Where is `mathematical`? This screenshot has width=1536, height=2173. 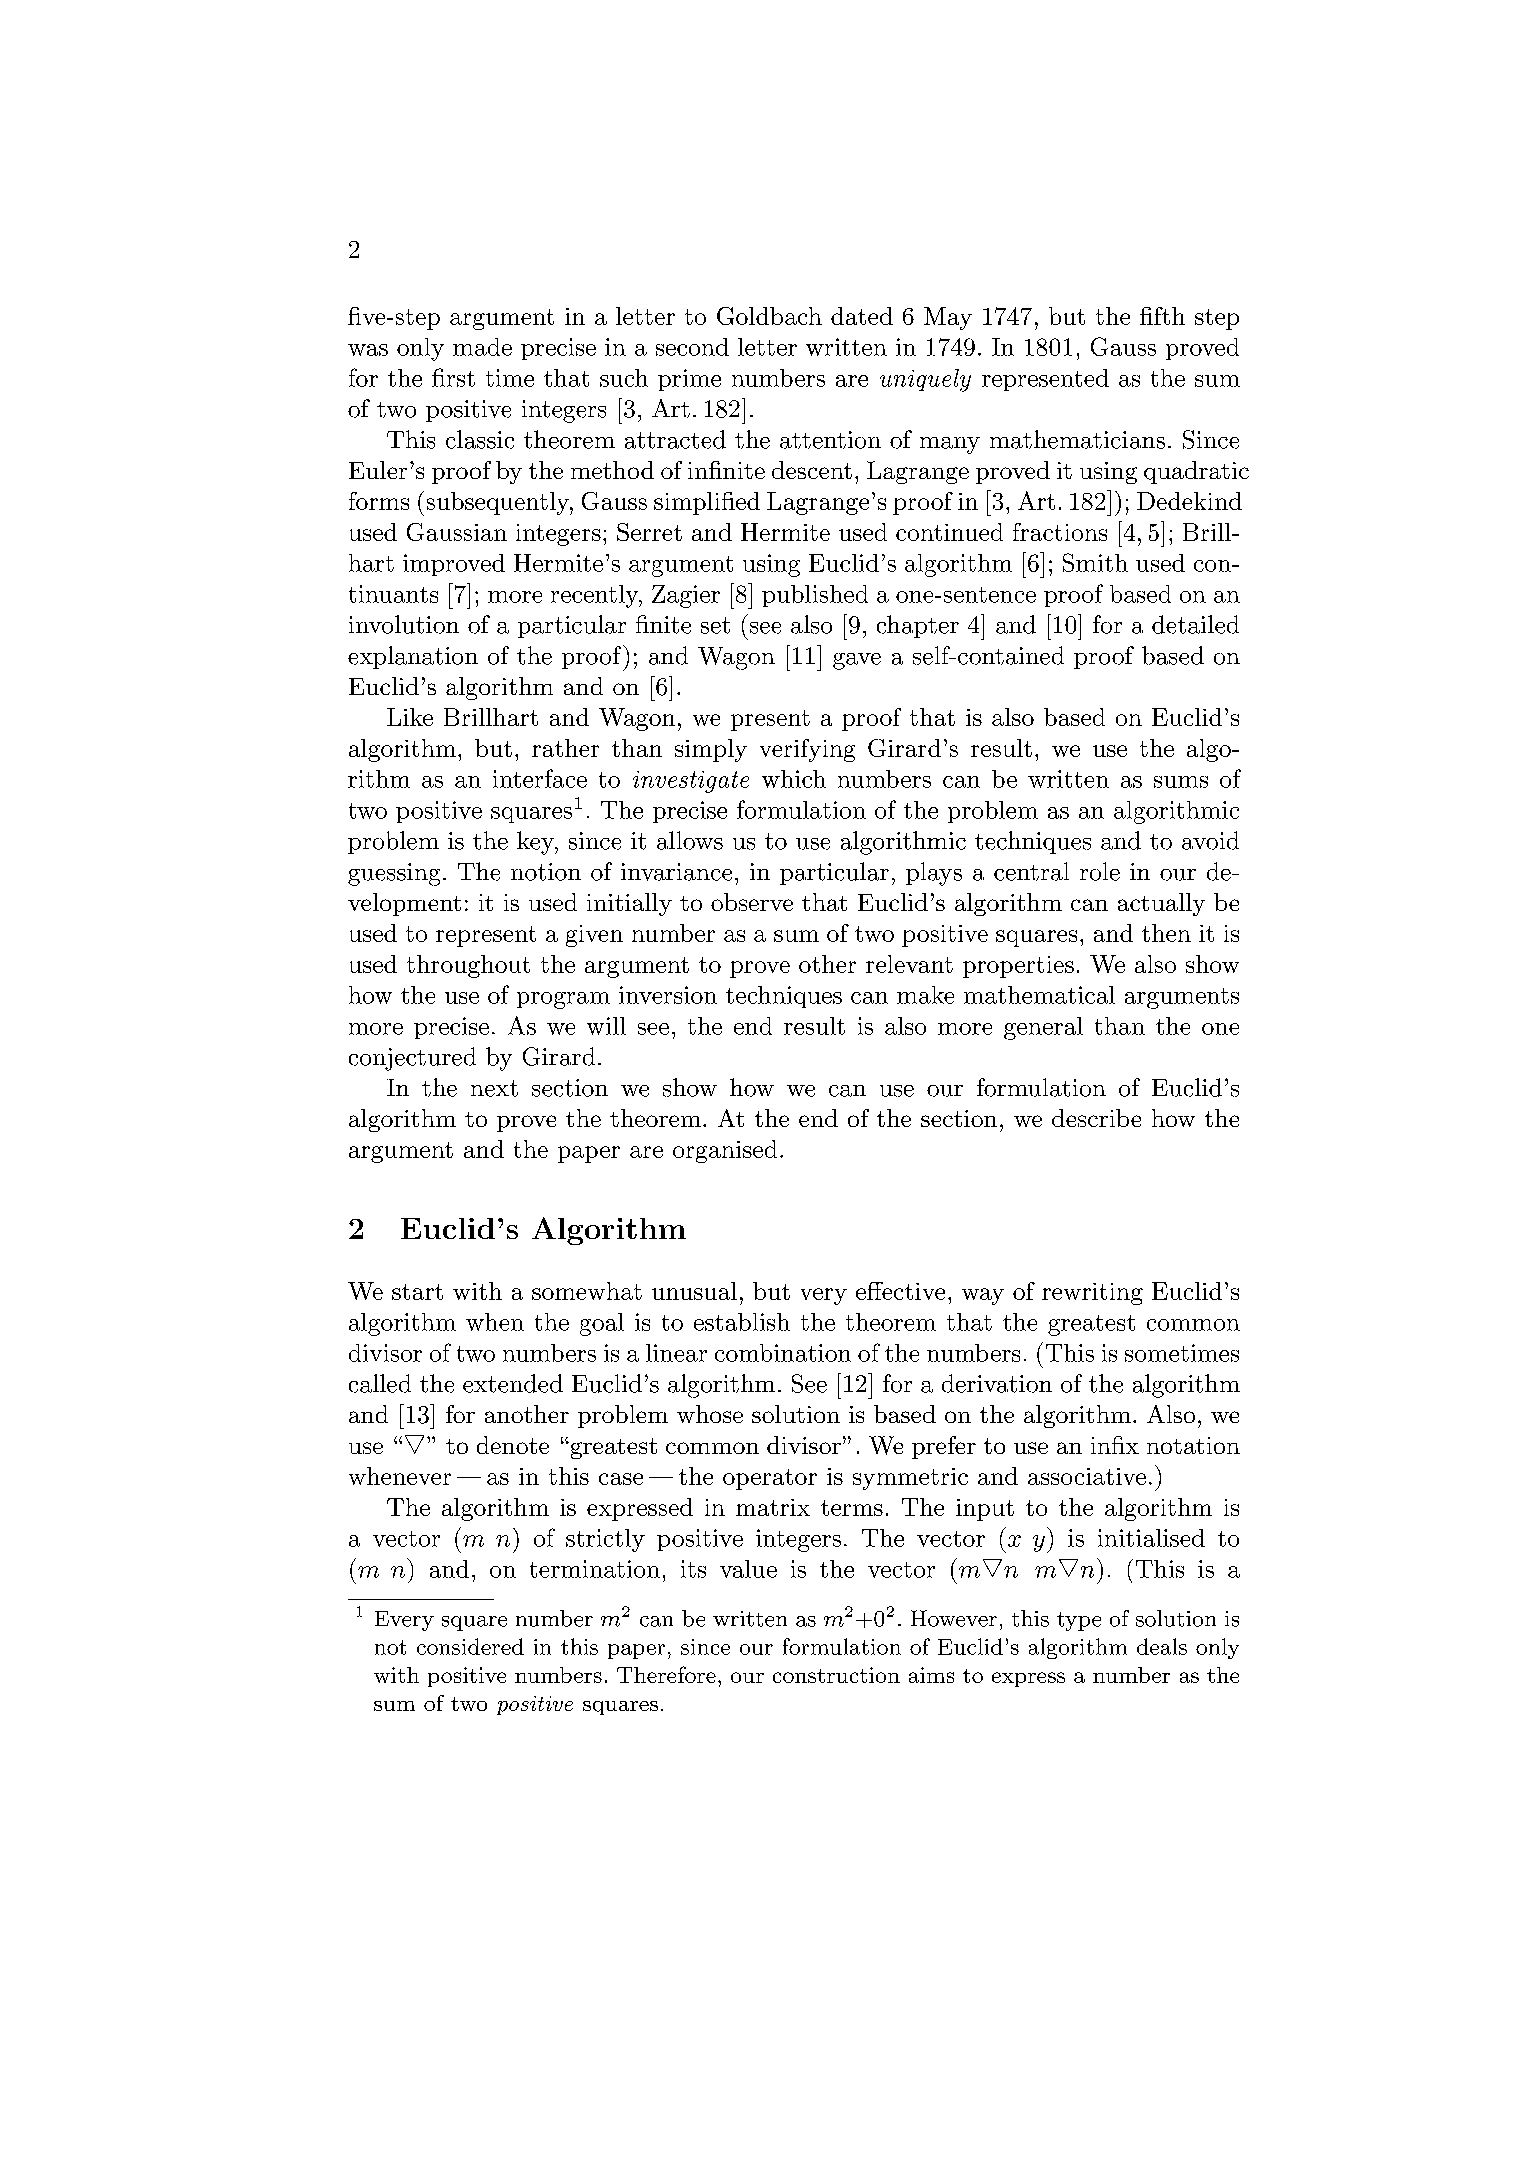 mathematical is located at coordinates (1039, 995).
